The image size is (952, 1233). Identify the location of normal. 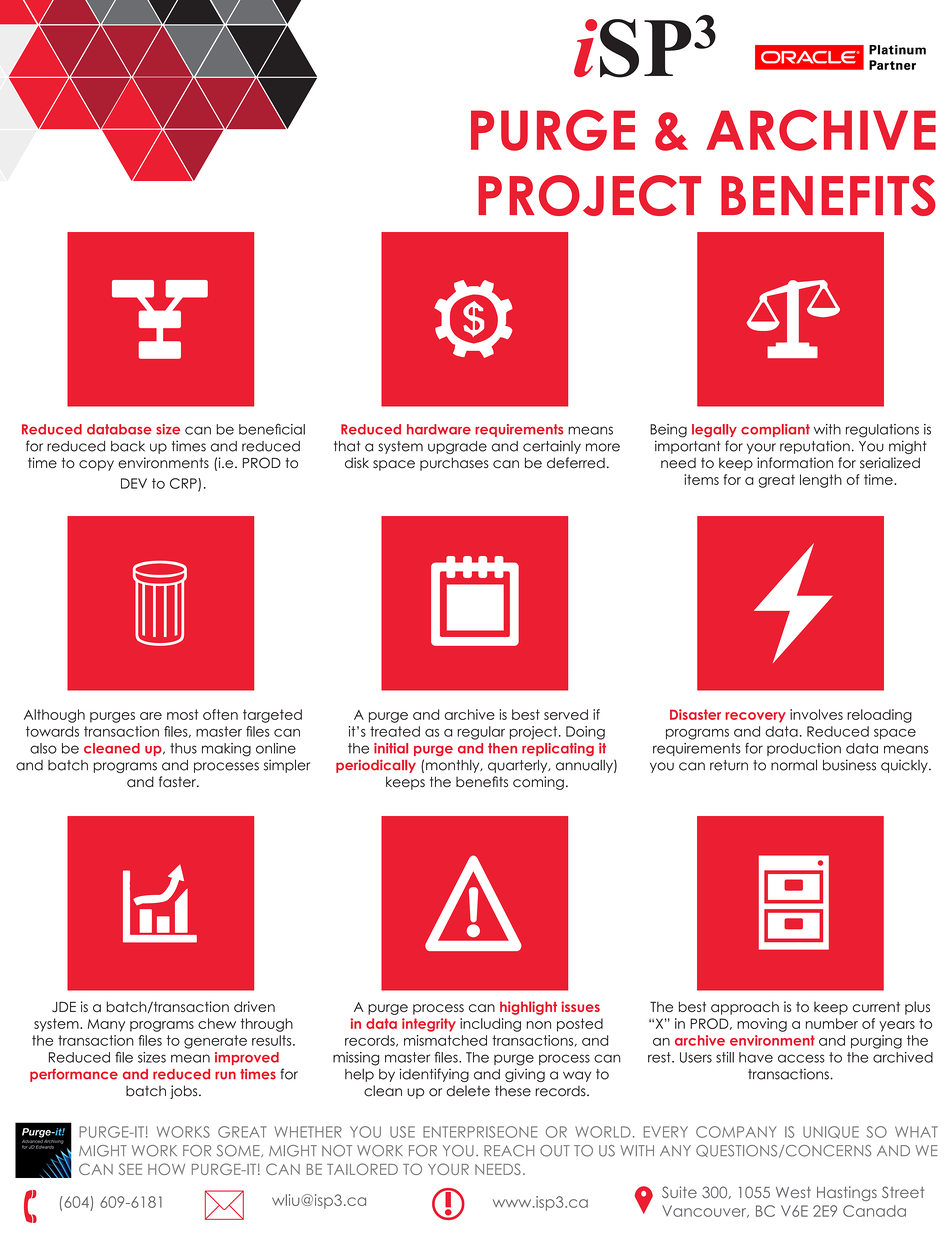
(794, 765).
